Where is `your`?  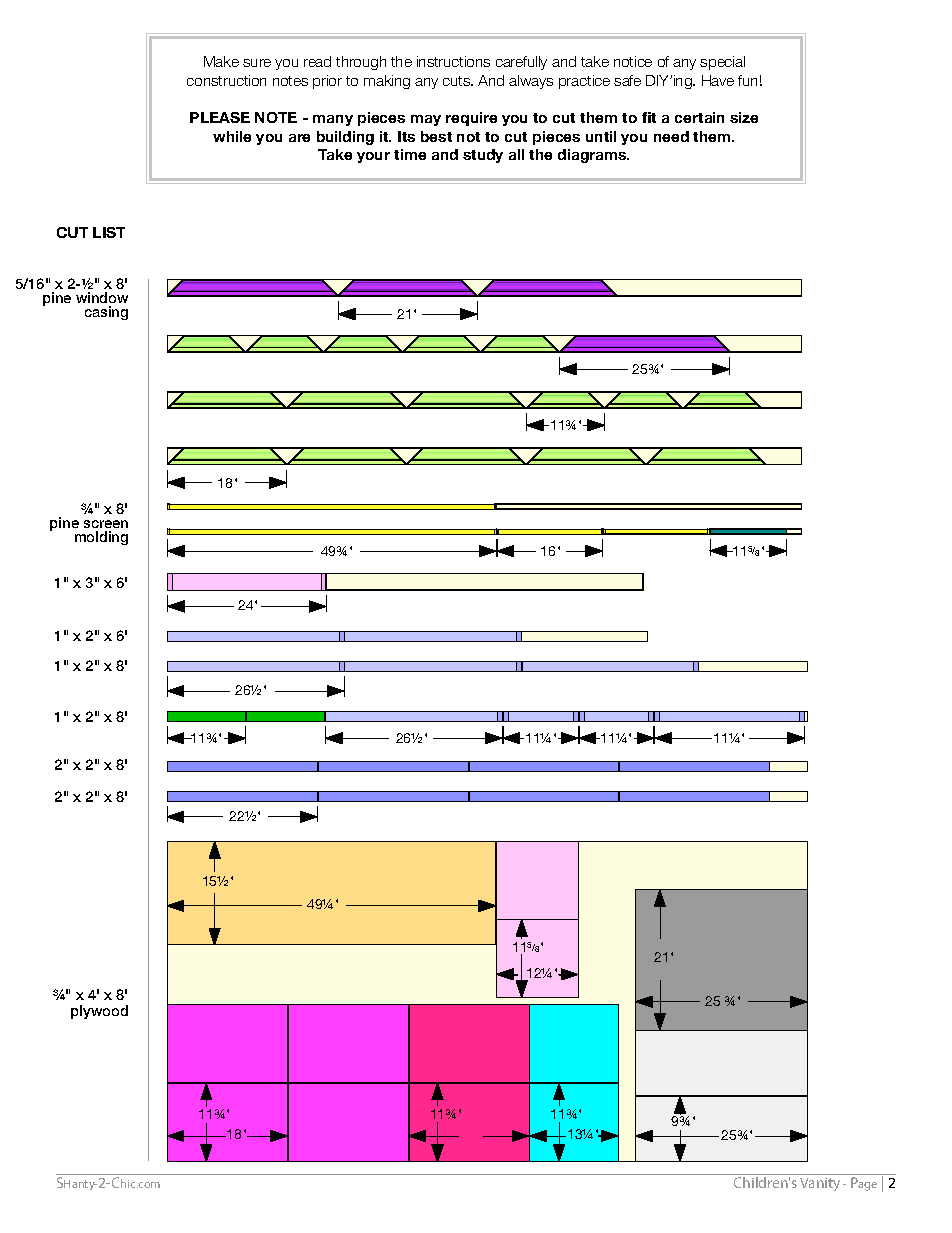 your is located at coordinates (373, 157).
